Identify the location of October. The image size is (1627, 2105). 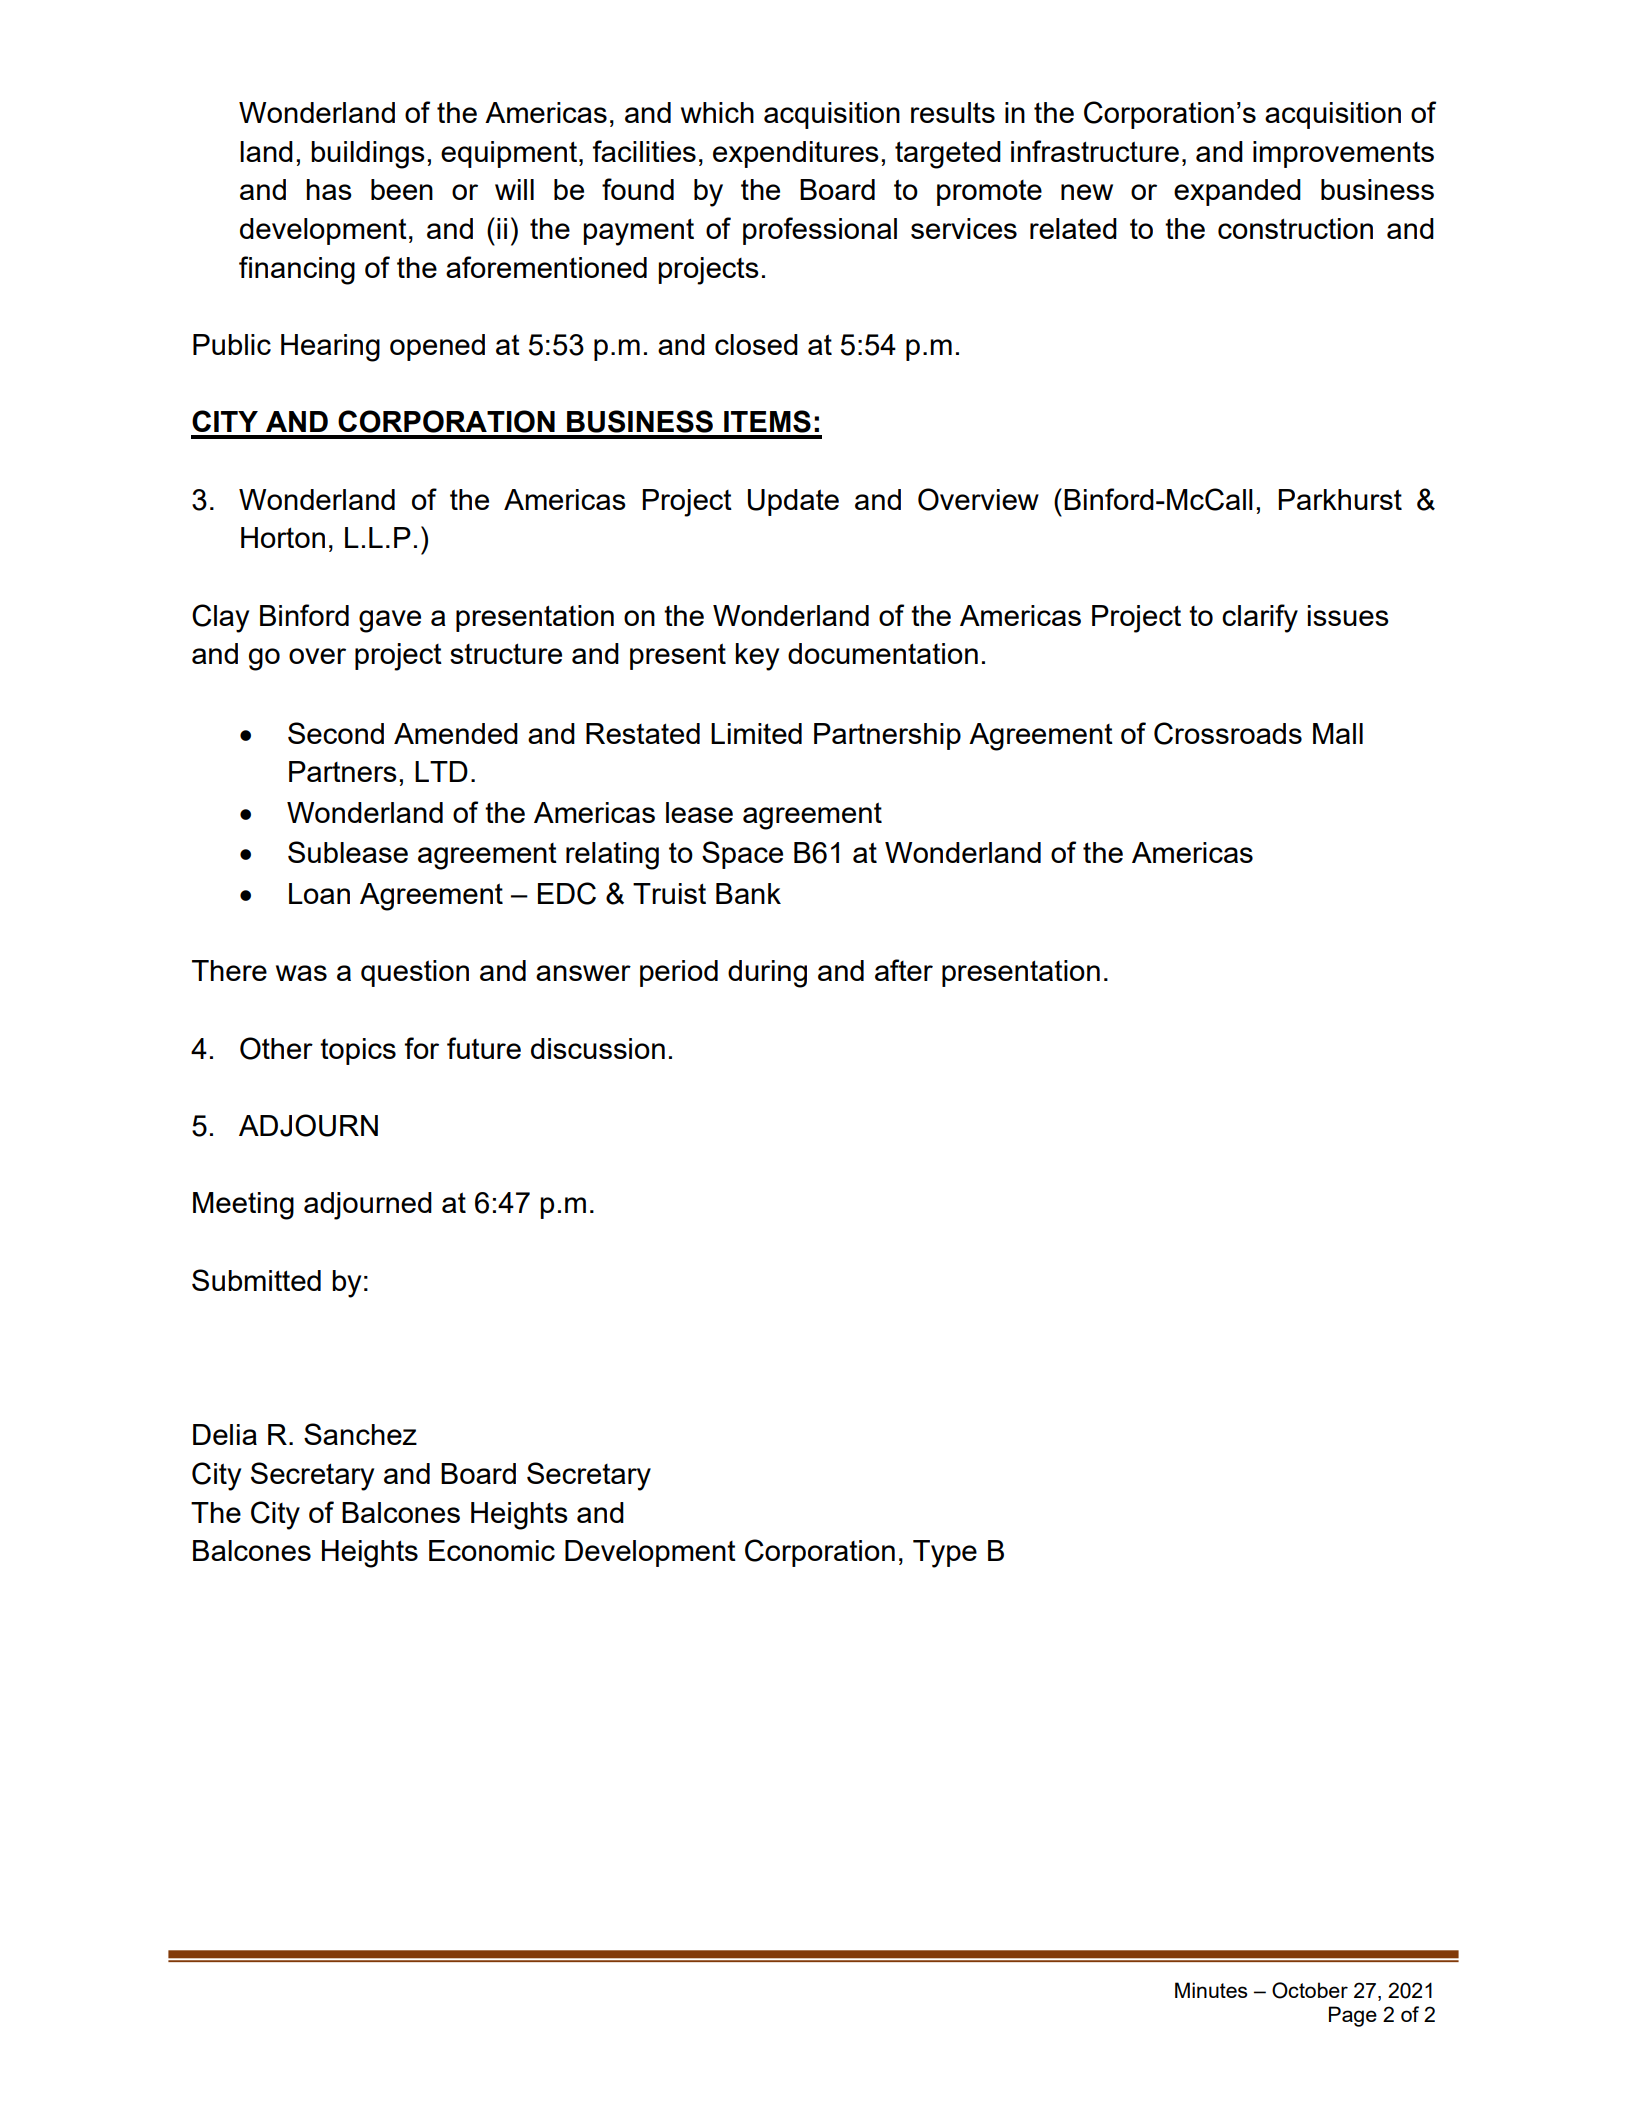
(1310, 1990).
